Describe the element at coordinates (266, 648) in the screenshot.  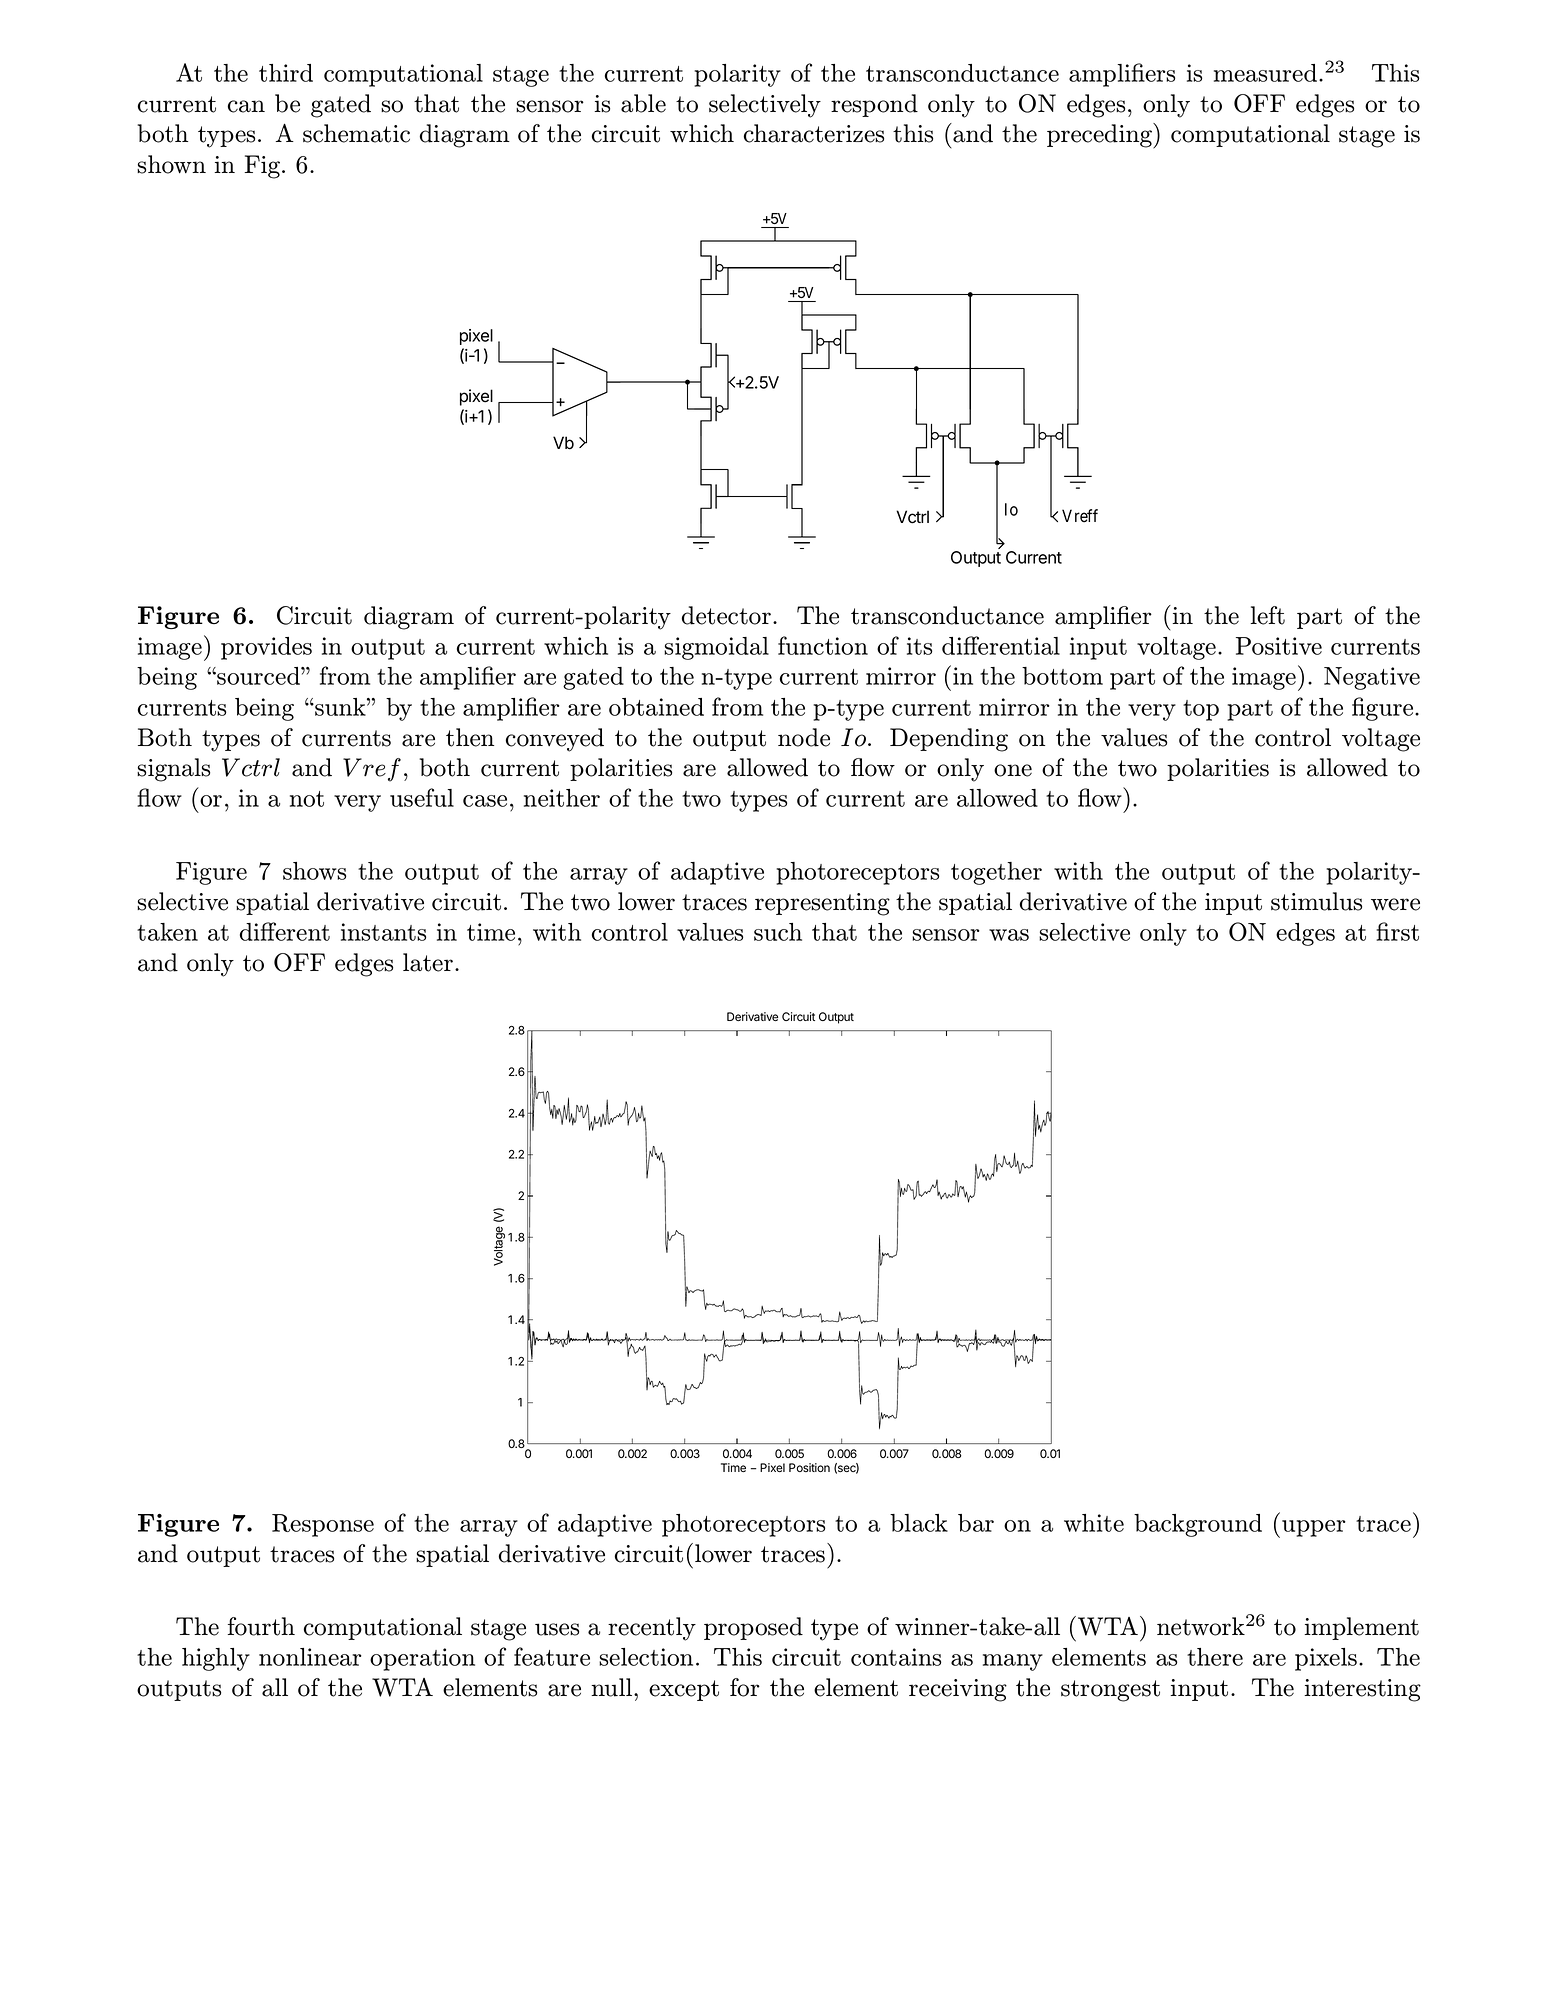
I see `provides` at that location.
